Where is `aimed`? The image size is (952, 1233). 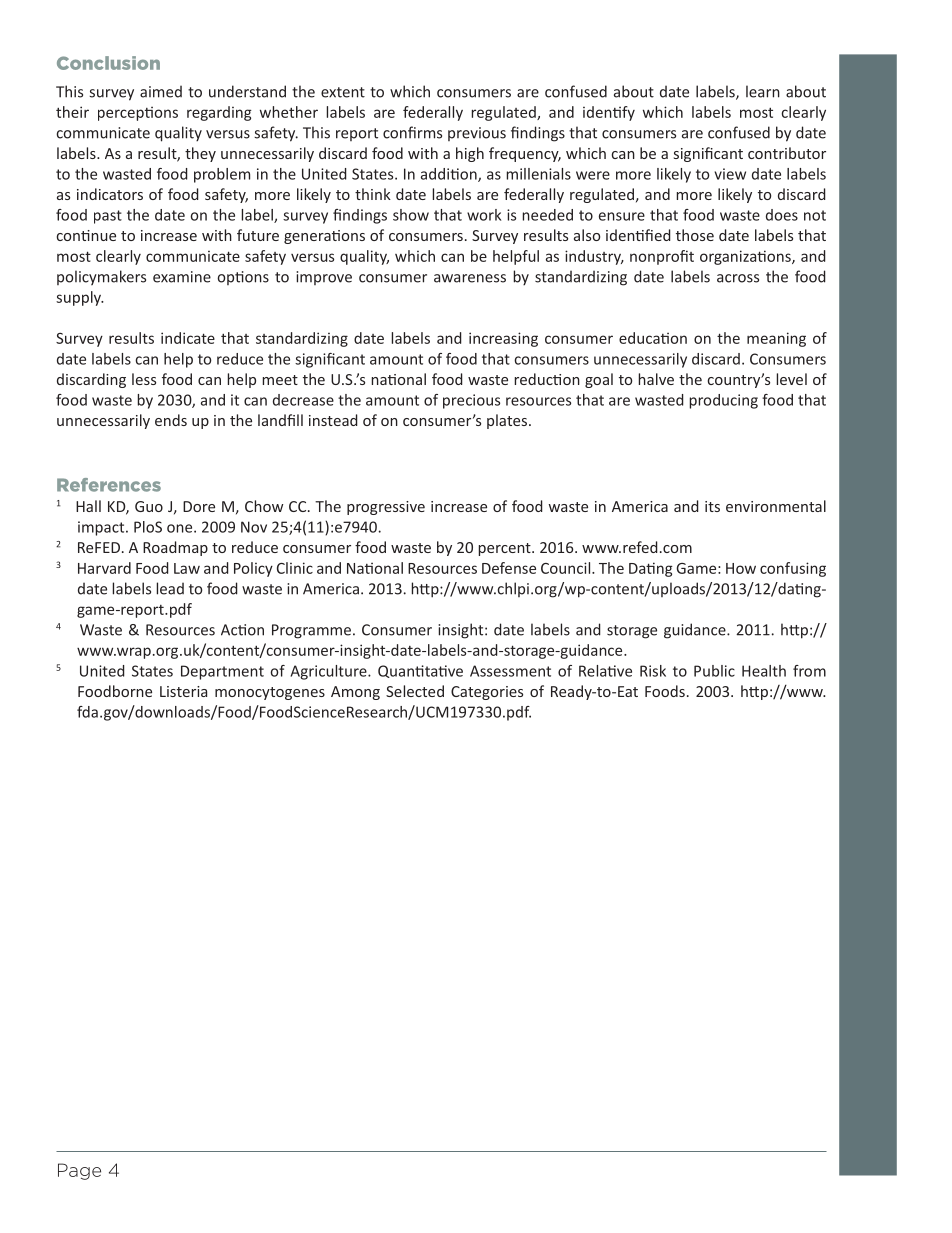
aimed is located at coordinates (161, 91).
